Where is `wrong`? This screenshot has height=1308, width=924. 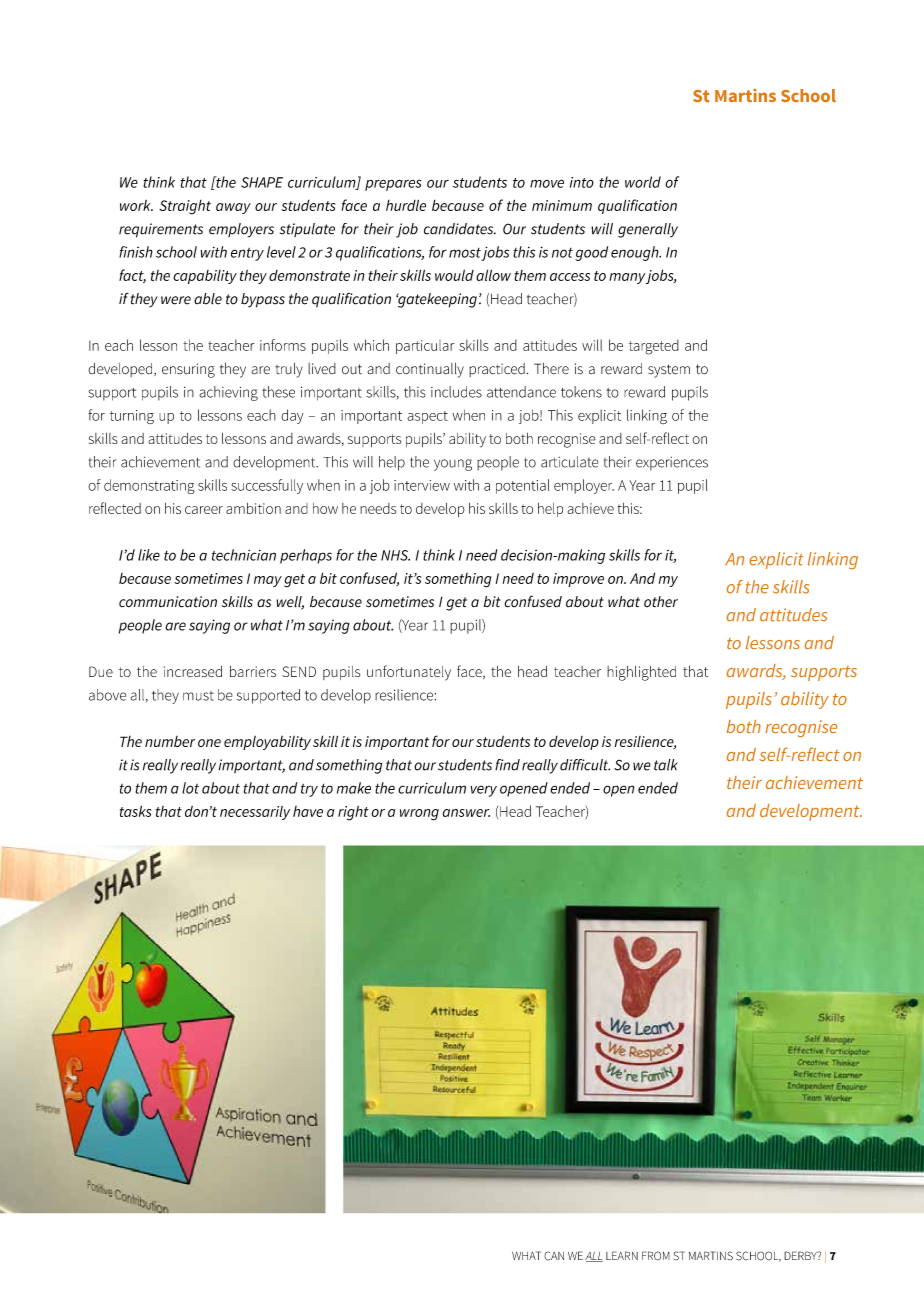
wrong is located at coordinates (419, 815).
